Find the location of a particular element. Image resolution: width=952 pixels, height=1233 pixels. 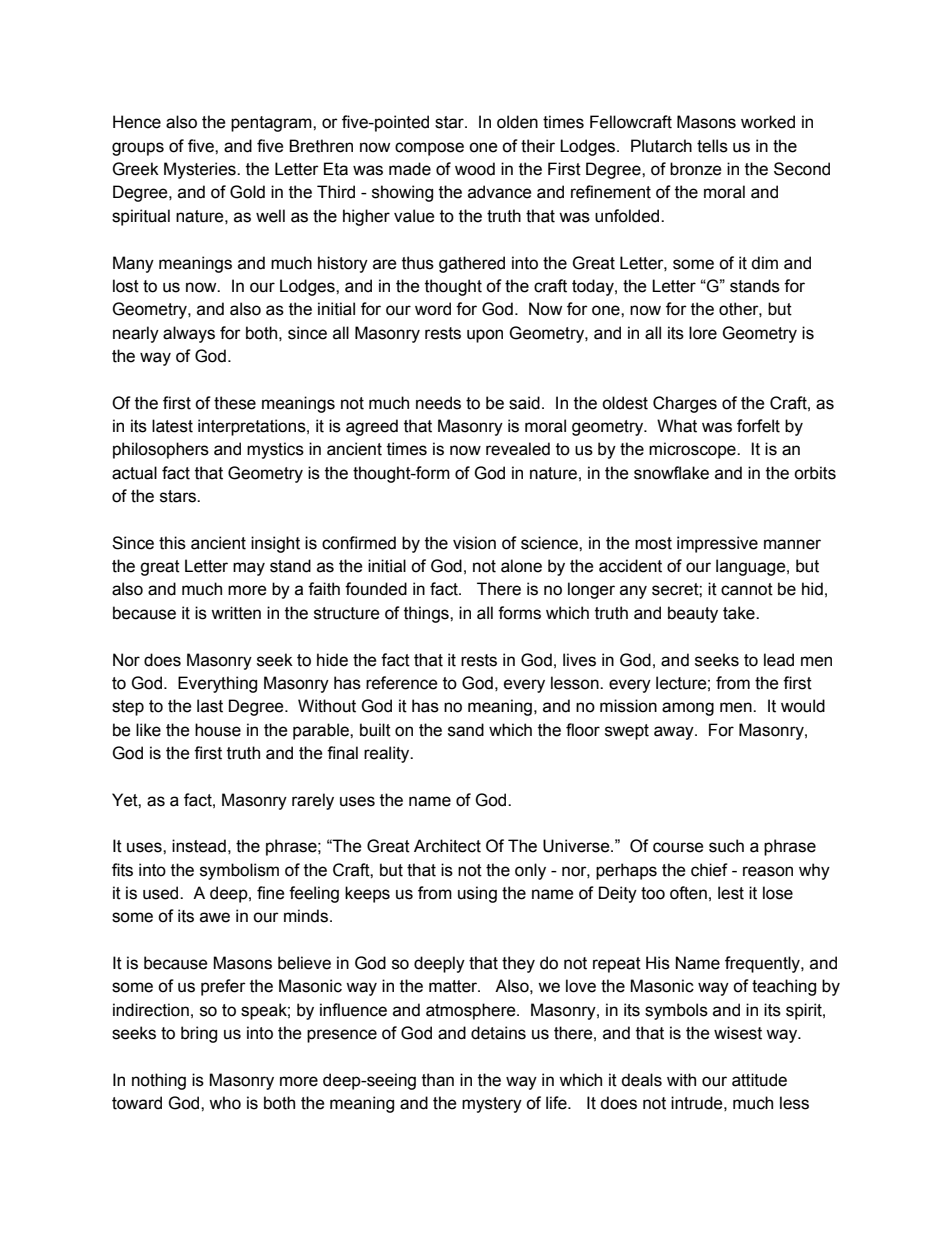

who is located at coordinates (225, 1103).
